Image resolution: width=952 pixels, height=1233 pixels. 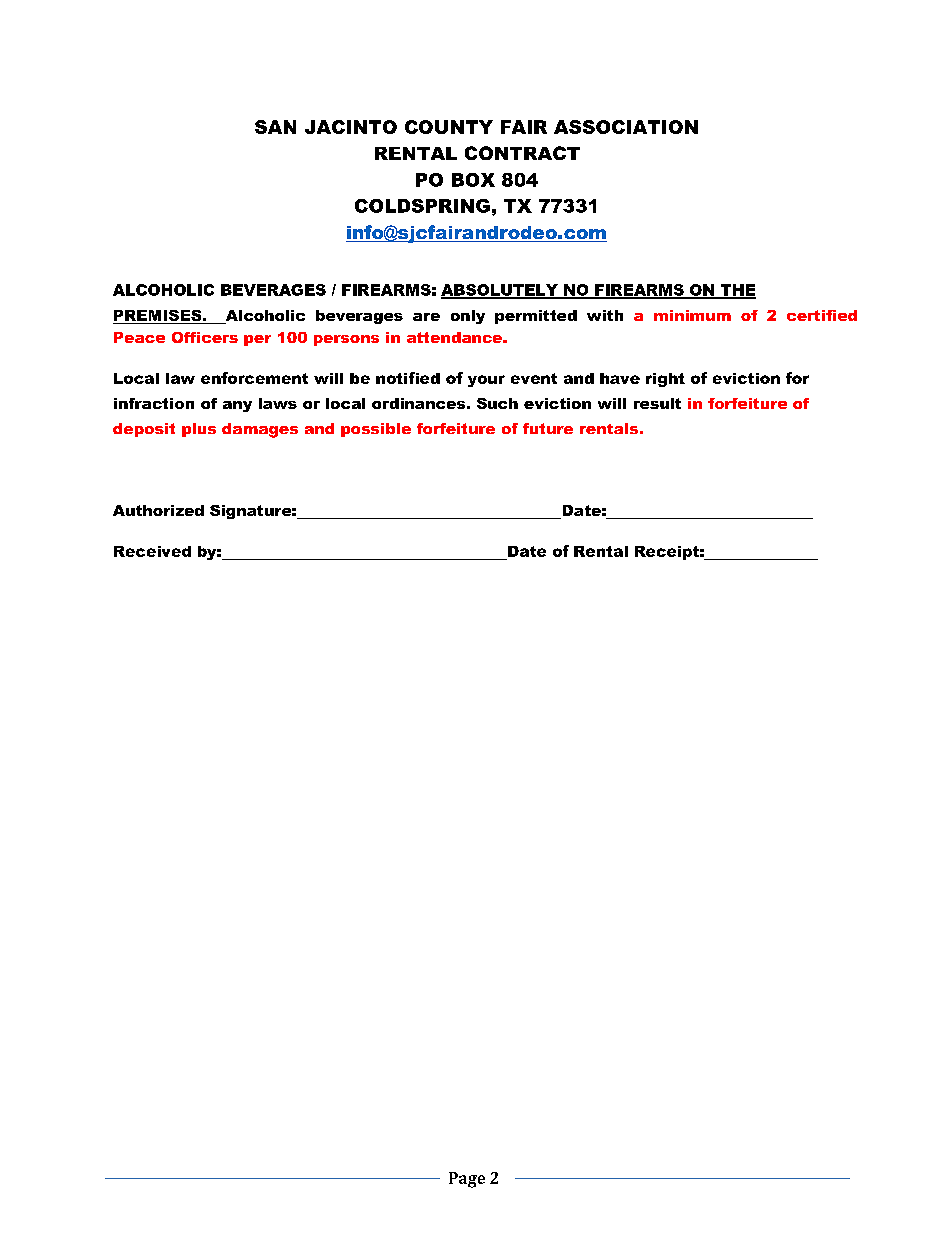 What do you see at coordinates (473, 180) in the screenshot?
I see `BOX` at bounding box center [473, 180].
